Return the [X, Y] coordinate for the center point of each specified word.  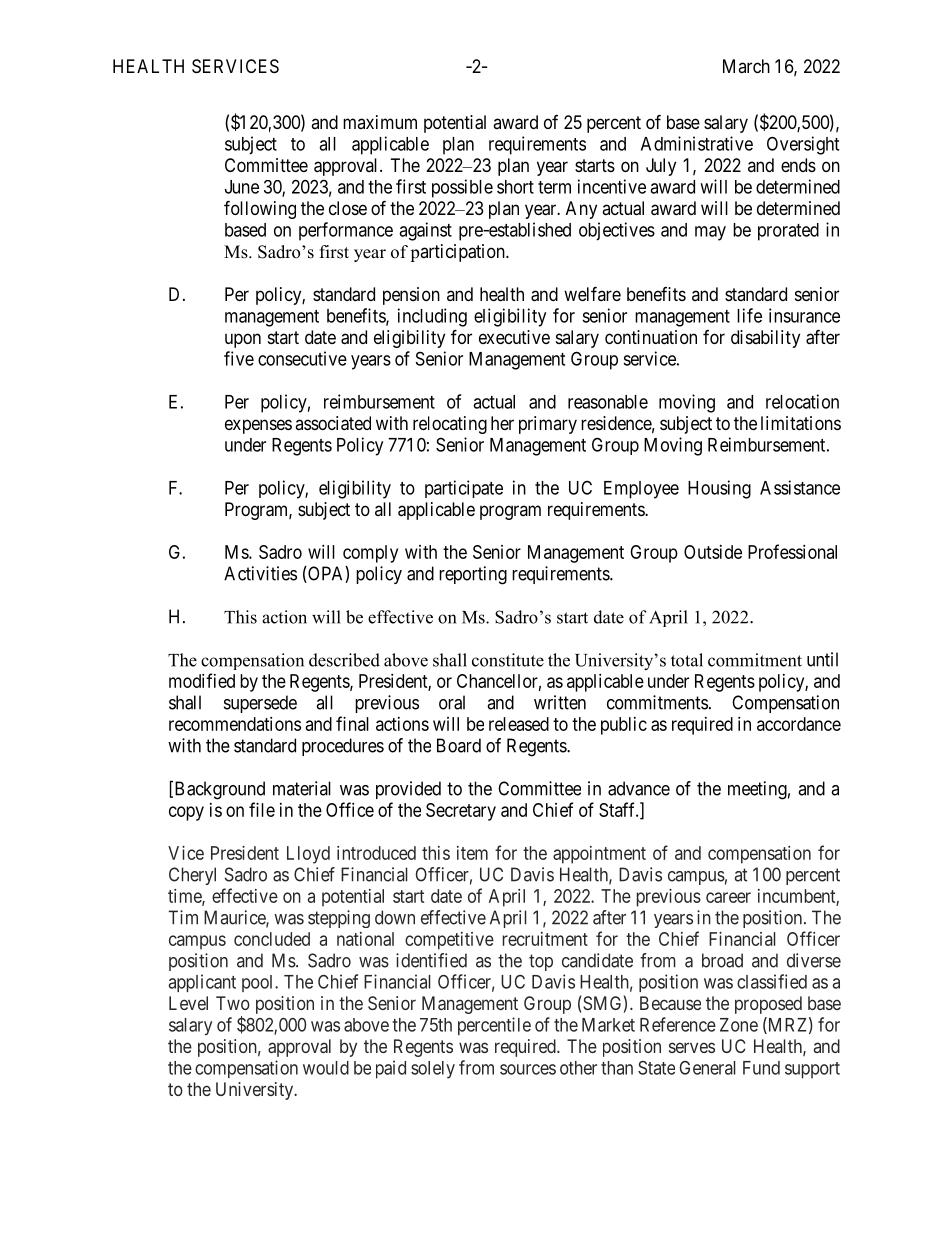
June [242, 187]
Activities [260, 573]
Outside [713, 552]
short [515, 187]
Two [233, 1003]
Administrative [697, 143]
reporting [473, 575]
